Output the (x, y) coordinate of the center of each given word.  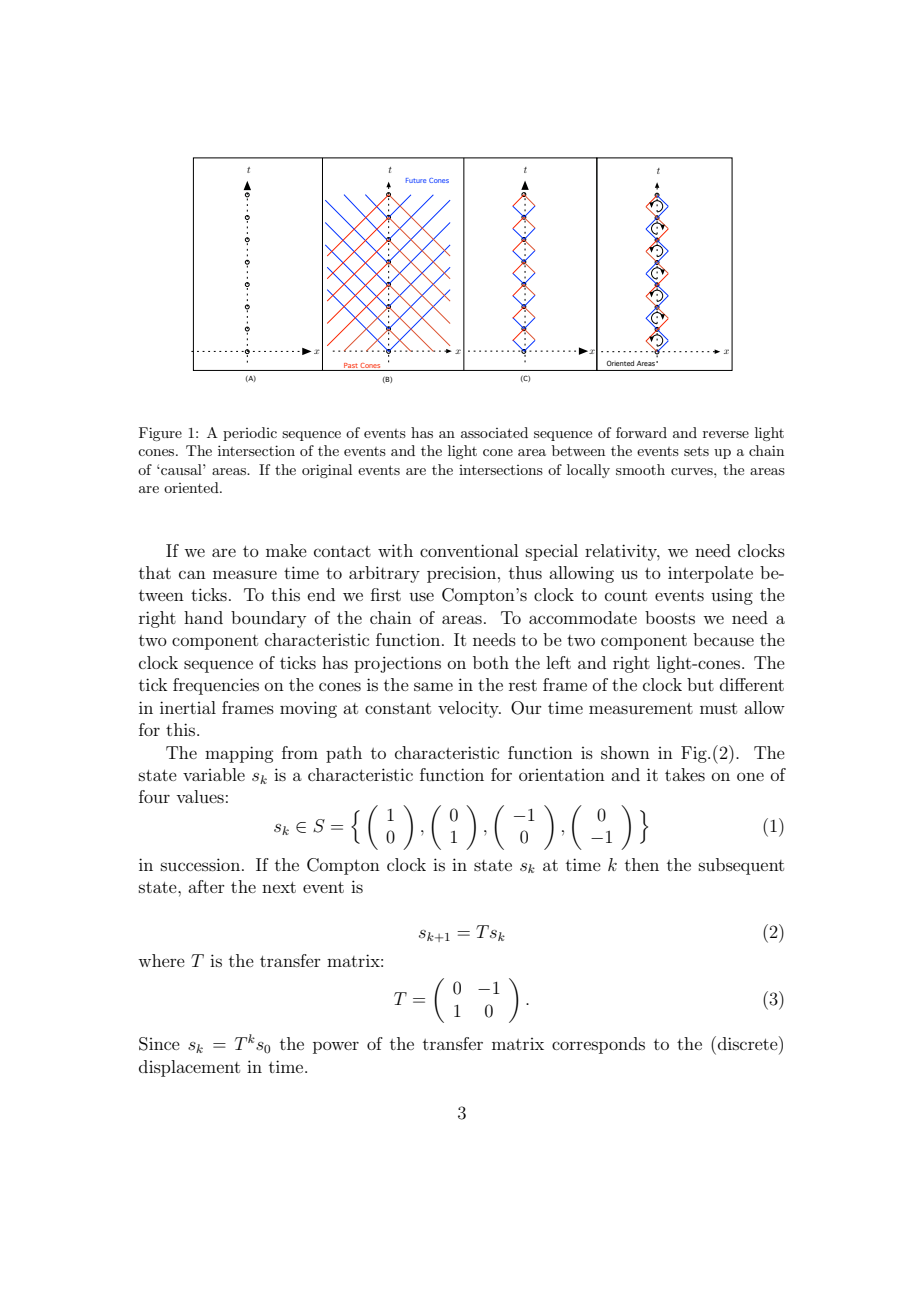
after (206, 886)
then (642, 864)
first (386, 594)
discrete (749, 1043)
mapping (239, 754)
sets (696, 451)
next (279, 887)
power (336, 1047)
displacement (189, 1068)
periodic (250, 434)
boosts (670, 617)
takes (685, 774)
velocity (469, 709)
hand (203, 617)
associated (494, 432)
